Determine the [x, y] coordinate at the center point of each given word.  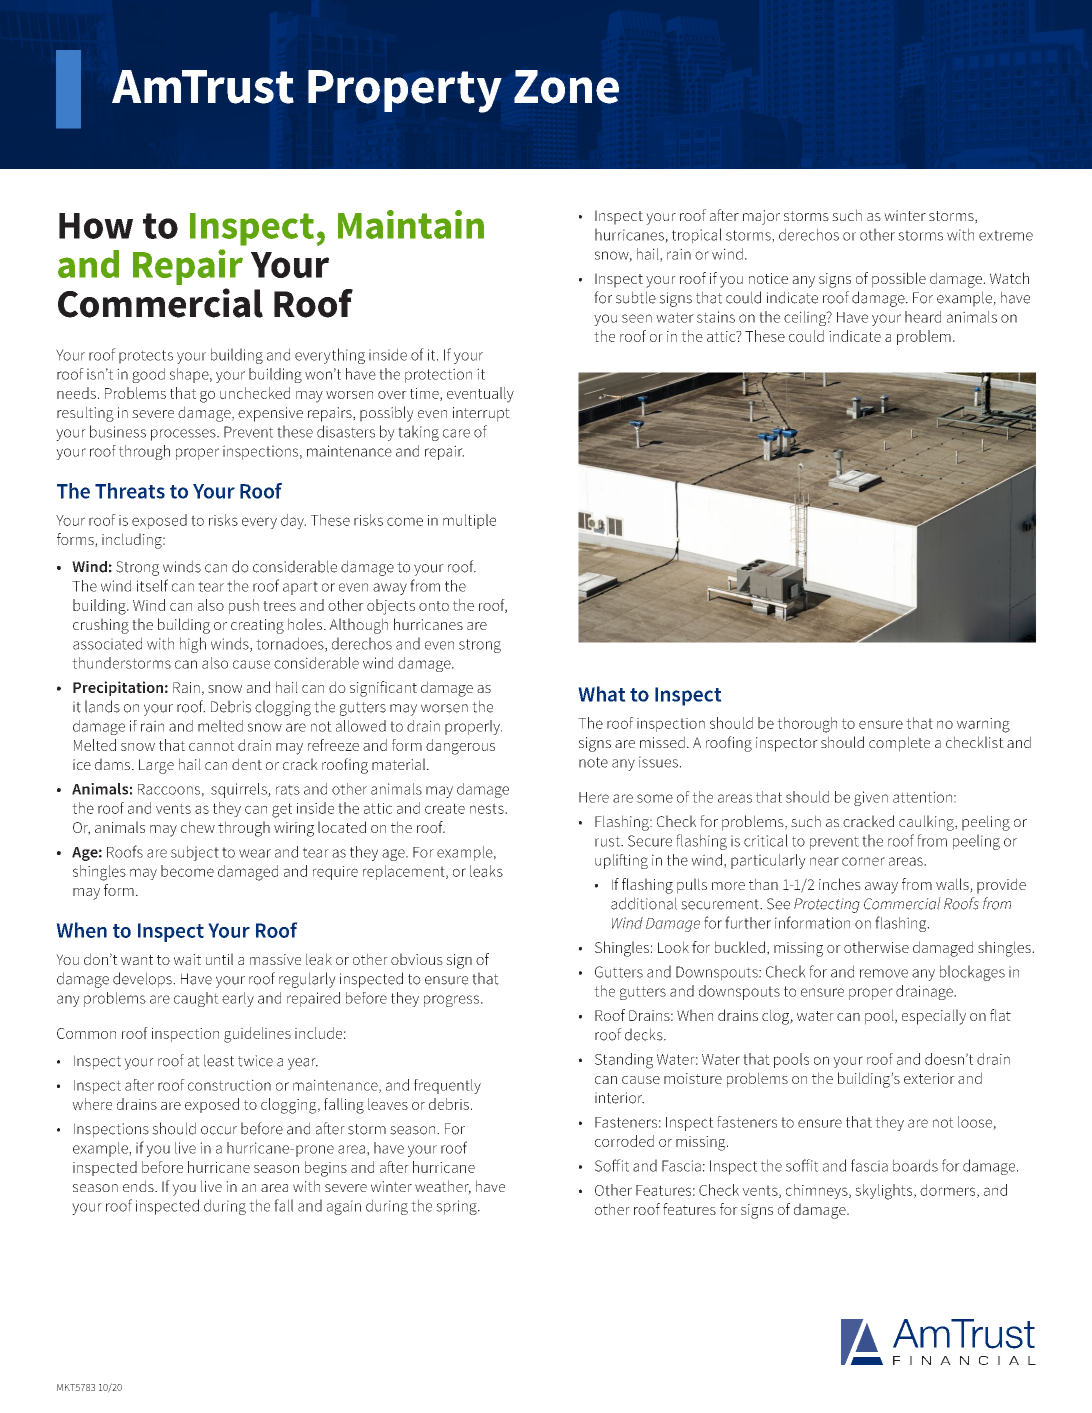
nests [488, 808]
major [761, 217]
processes [184, 435]
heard [923, 317]
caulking [927, 823]
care [456, 433]
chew [198, 827]
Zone [566, 87]
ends [139, 1186]
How [96, 226]
